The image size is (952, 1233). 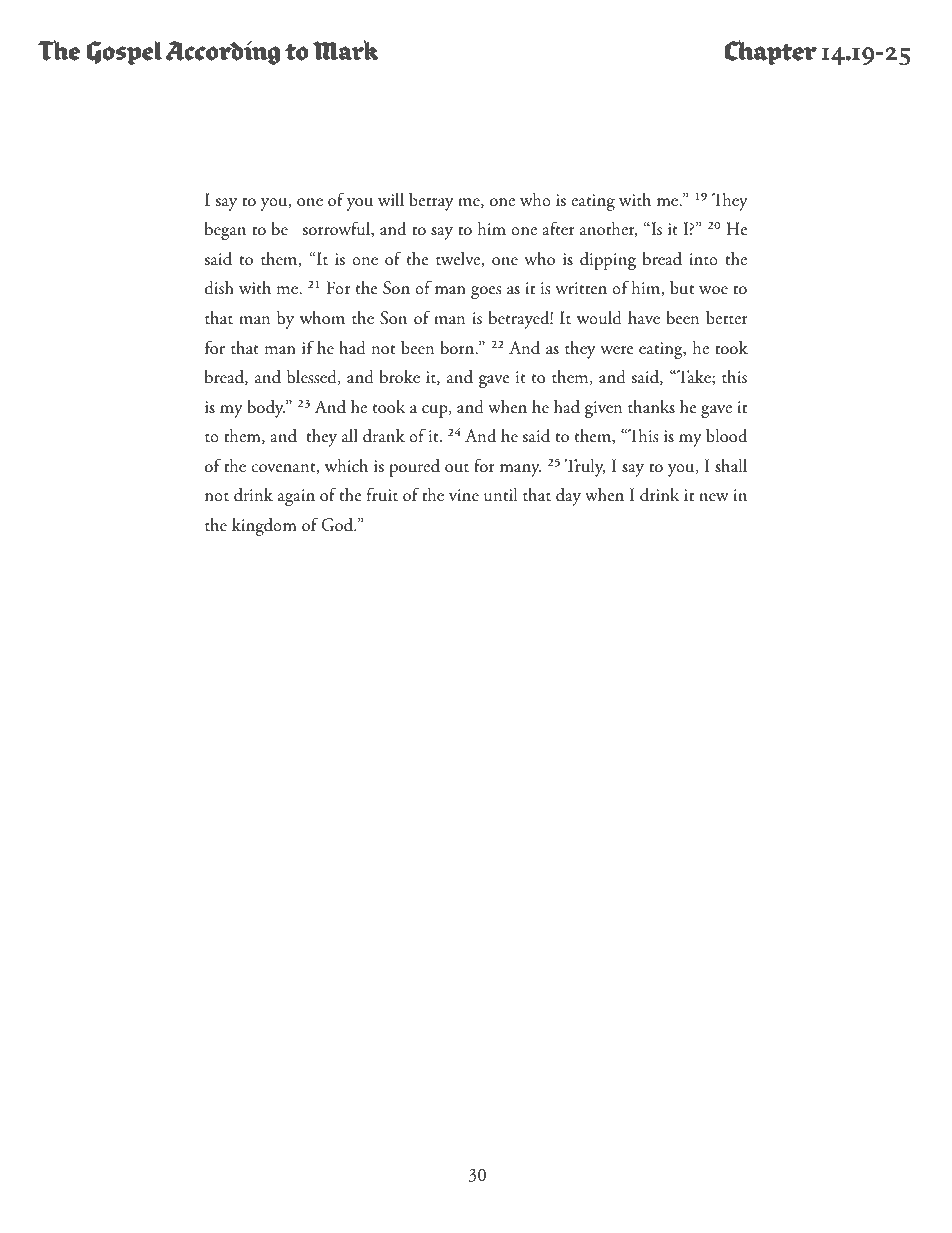 I want to click on into, so click(x=703, y=259).
